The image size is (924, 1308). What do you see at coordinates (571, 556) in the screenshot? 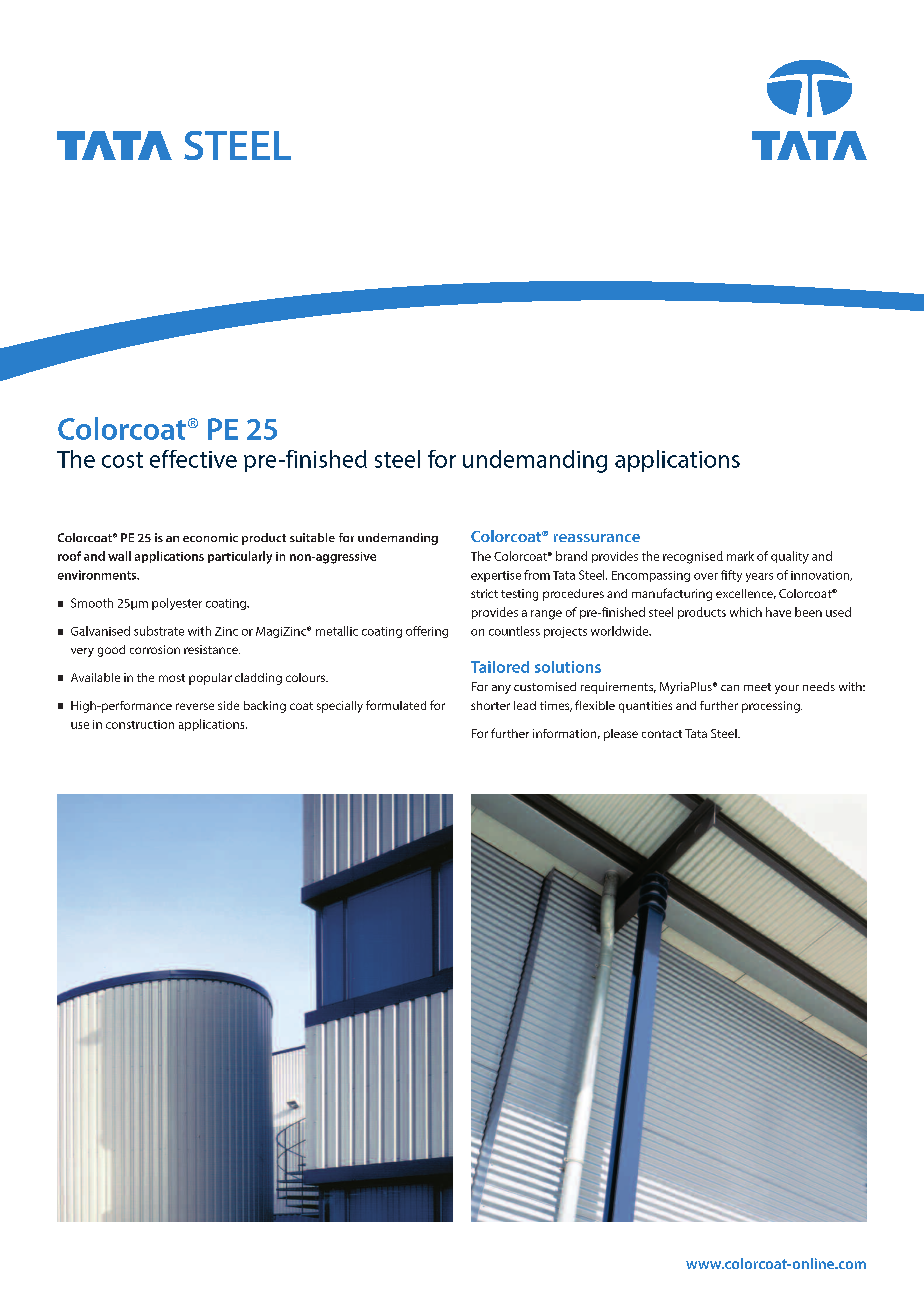
I see `brand` at bounding box center [571, 556].
